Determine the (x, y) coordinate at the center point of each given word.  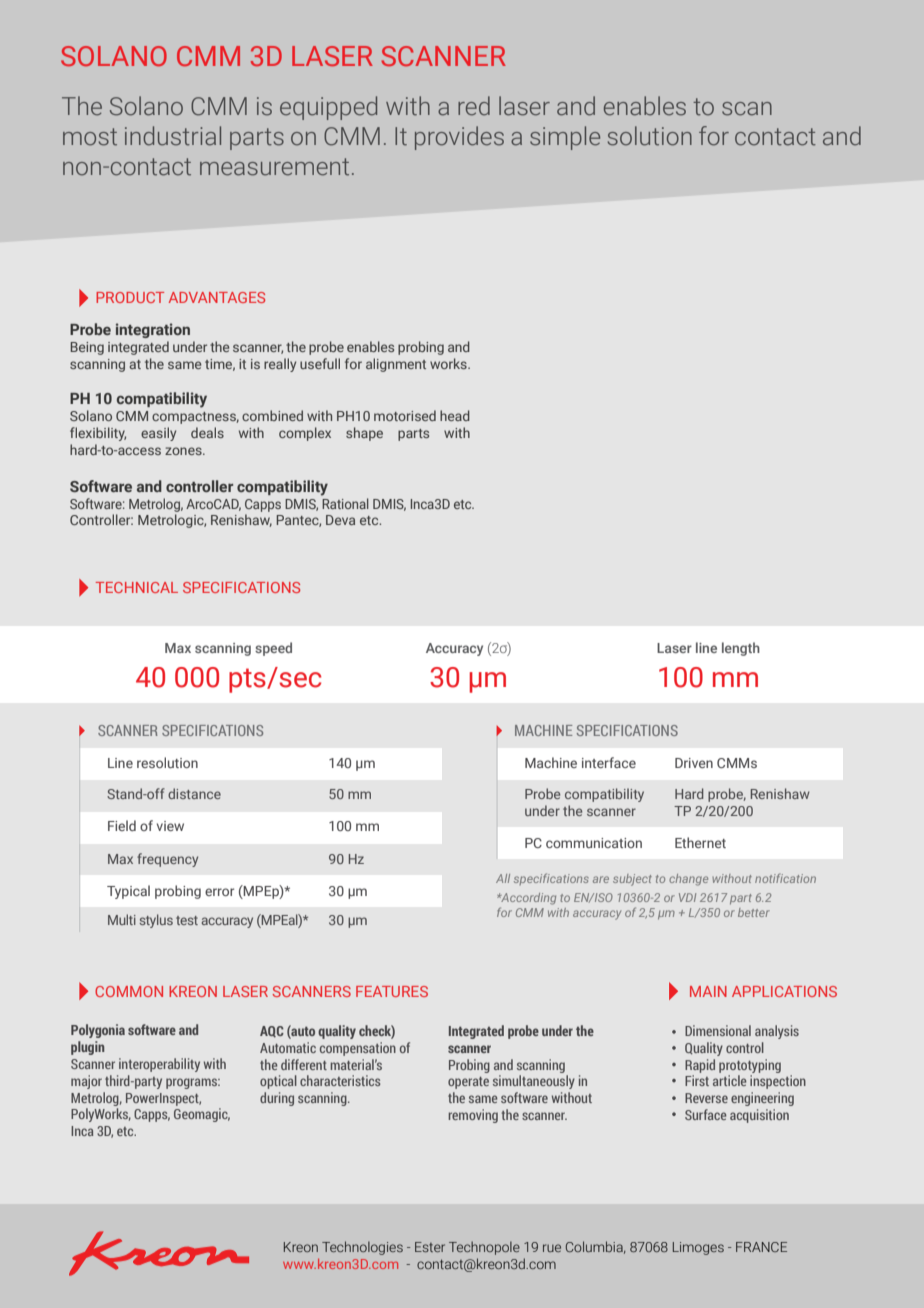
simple (565, 138)
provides (459, 138)
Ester (430, 1247)
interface (609, 762)
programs (193, 1083)
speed (273, 649)
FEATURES (392, 991)
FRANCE (761, 1247)
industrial (173, 136)
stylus (156, 921)
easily (158, 434)
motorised (405, 415)
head (455, 415)
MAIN (708, 991)
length (741, 649)
